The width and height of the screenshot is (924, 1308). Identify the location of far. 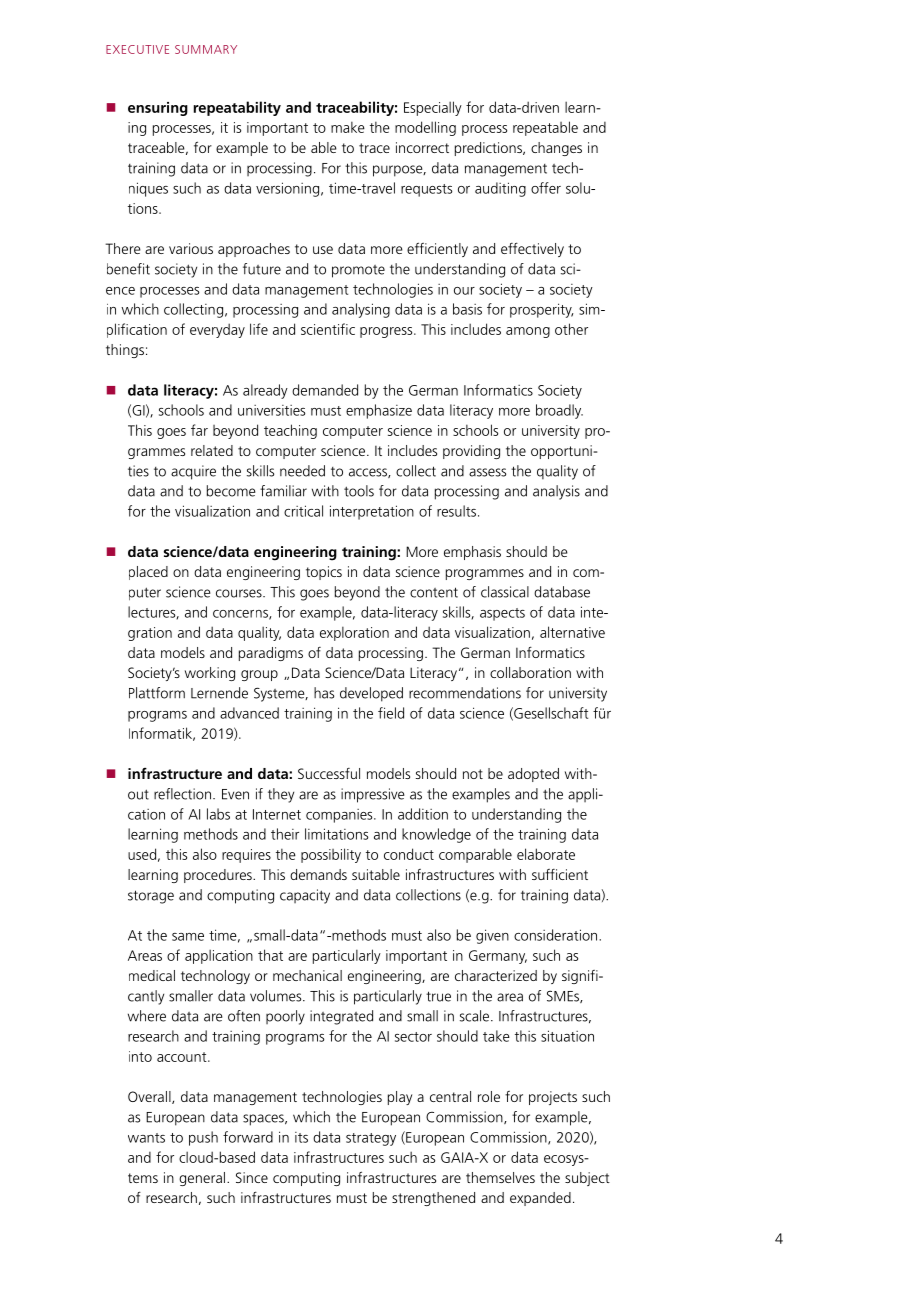
(199, 430).
